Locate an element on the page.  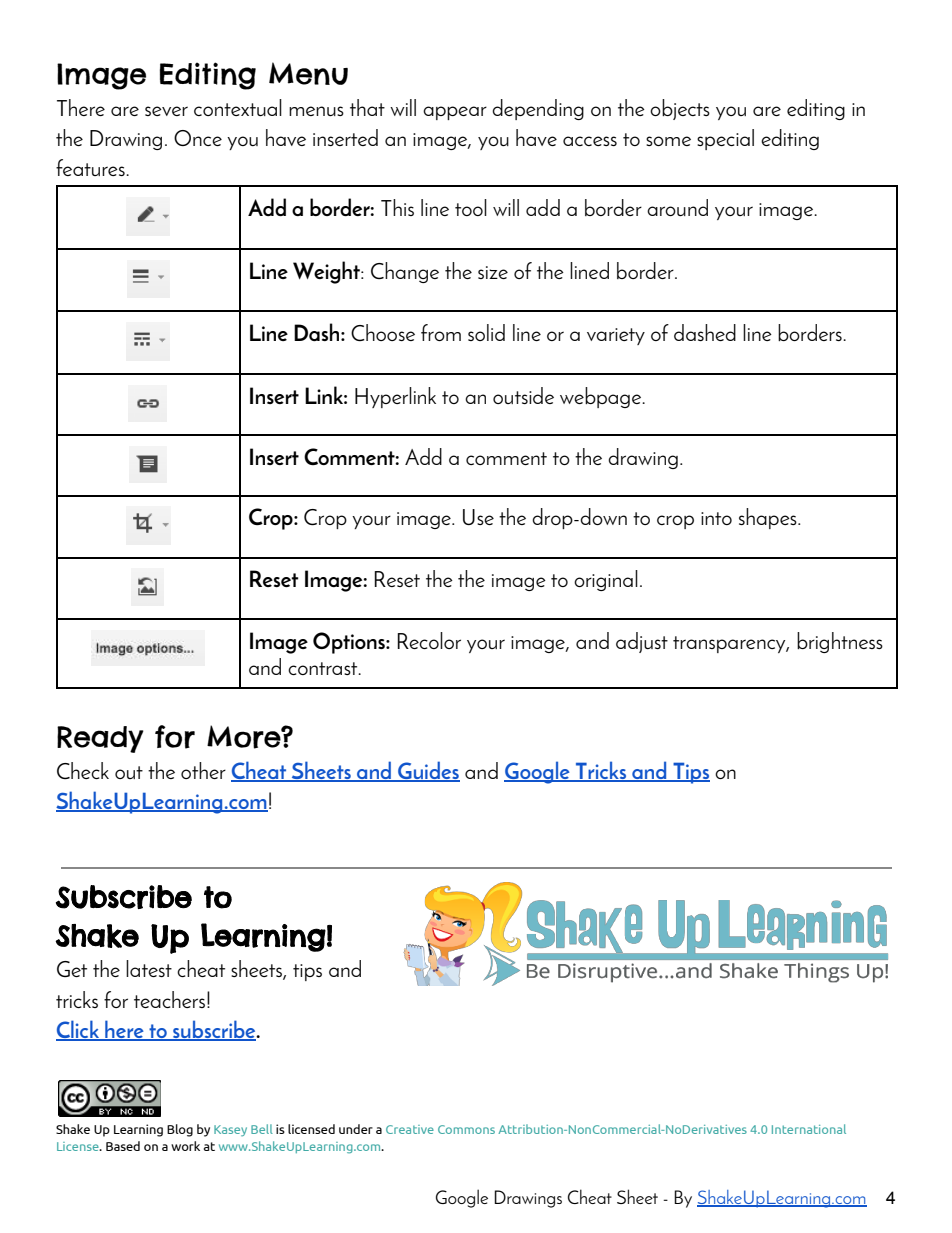
Once is located at coordinates (198, 138).
